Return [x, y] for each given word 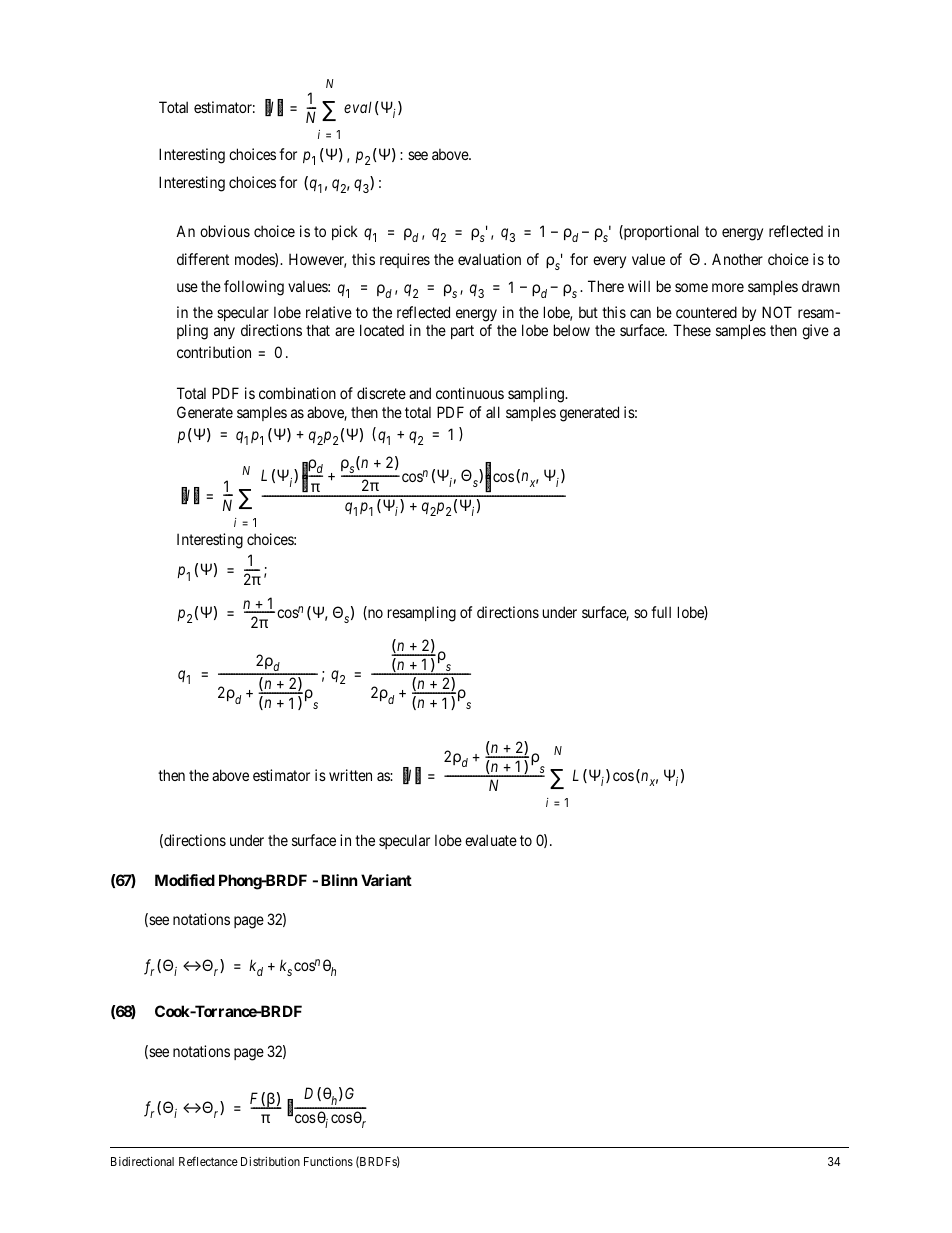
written [350, 775]
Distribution [270, 1161]
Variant [386, 880]
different [203, 259]
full [661, 612]
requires [405, 260]
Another [737, 259]
